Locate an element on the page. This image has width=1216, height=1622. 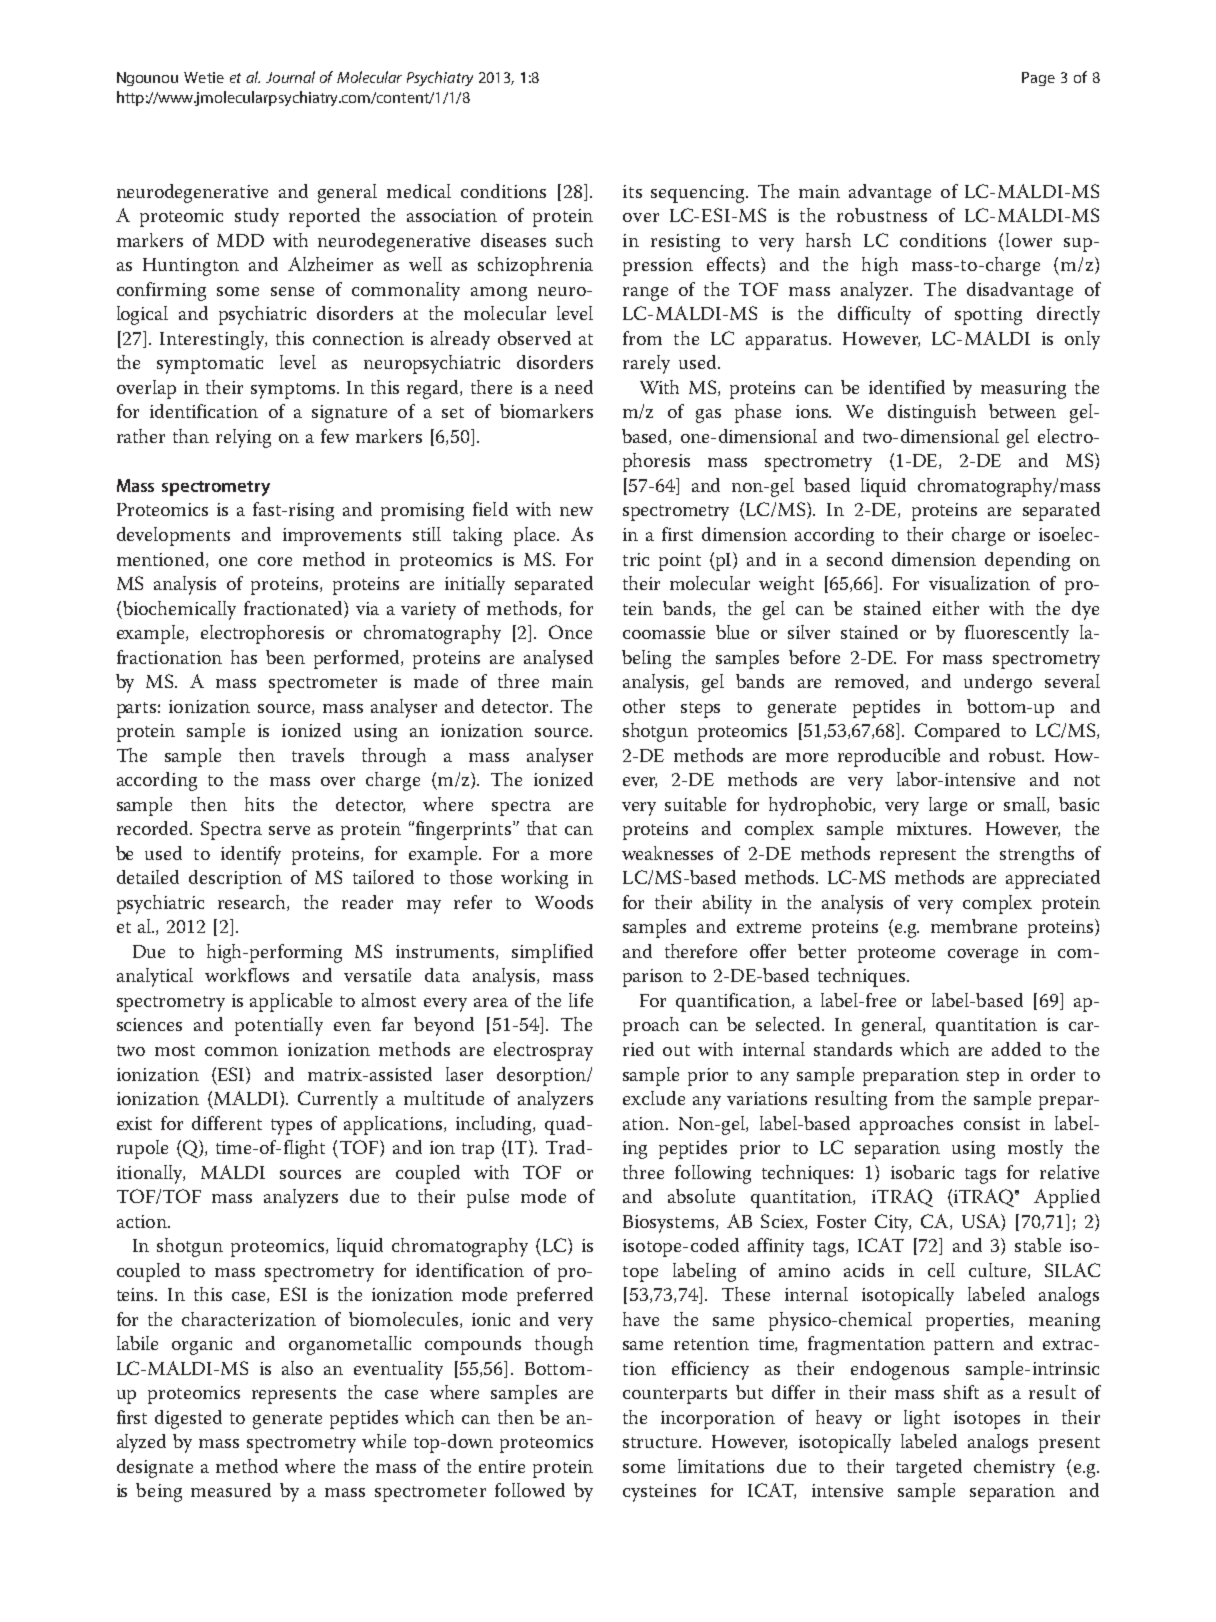
depending is located at coordinates (1027, 561).
